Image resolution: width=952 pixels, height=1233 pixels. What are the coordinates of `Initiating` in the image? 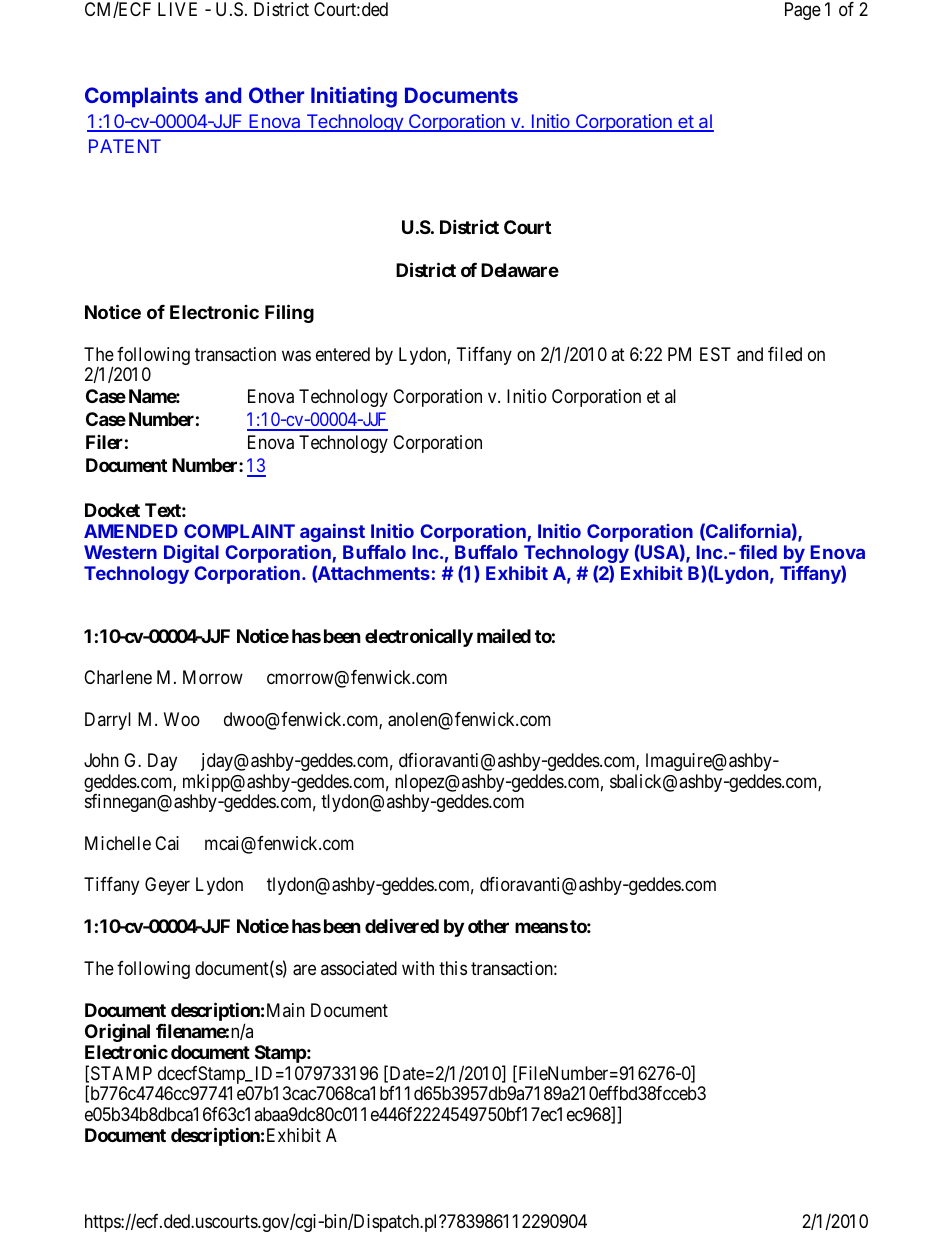 It's located at (354, 97).
